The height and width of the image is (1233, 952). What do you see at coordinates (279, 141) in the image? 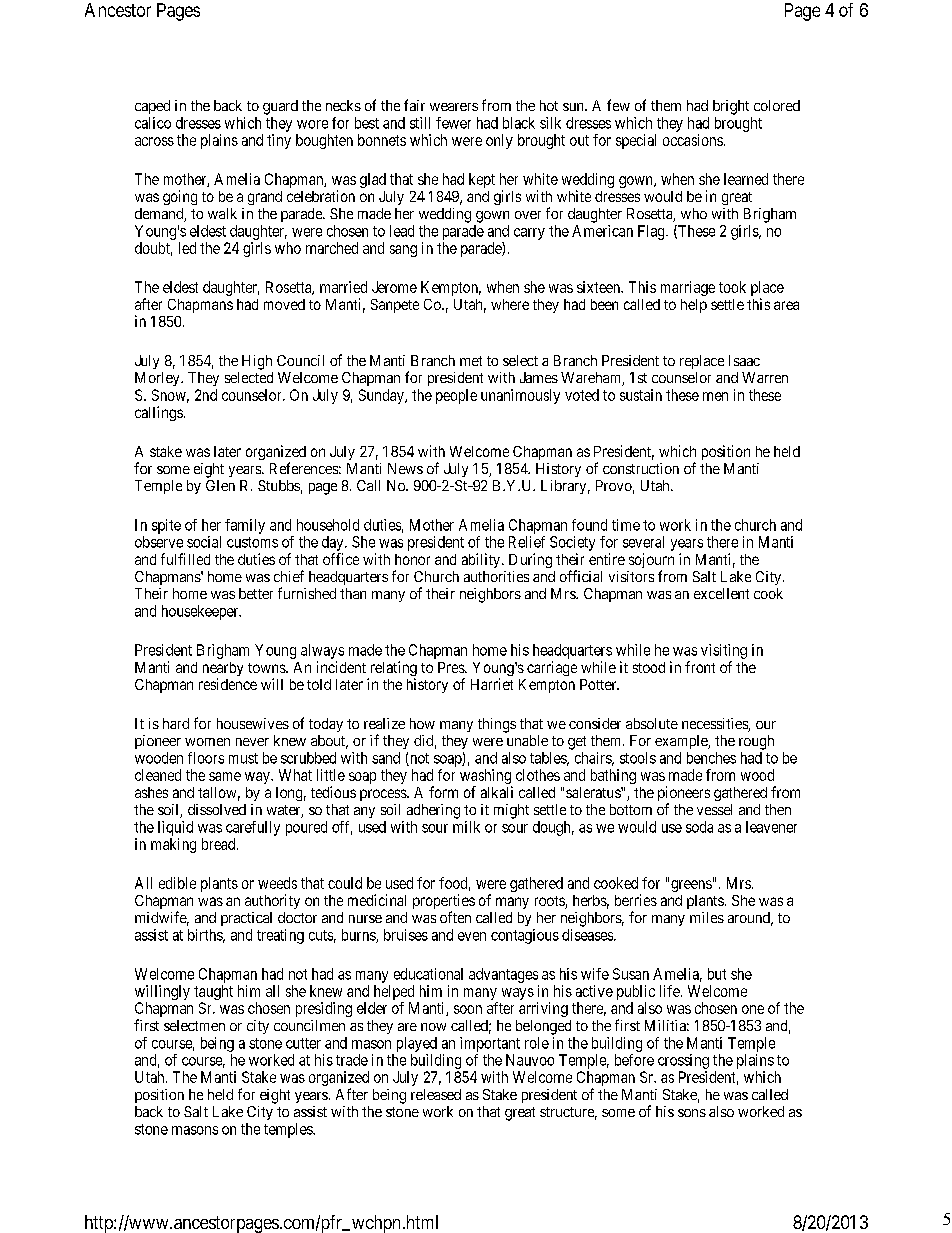
I see `tiny` at bounding box center [279, 141].
